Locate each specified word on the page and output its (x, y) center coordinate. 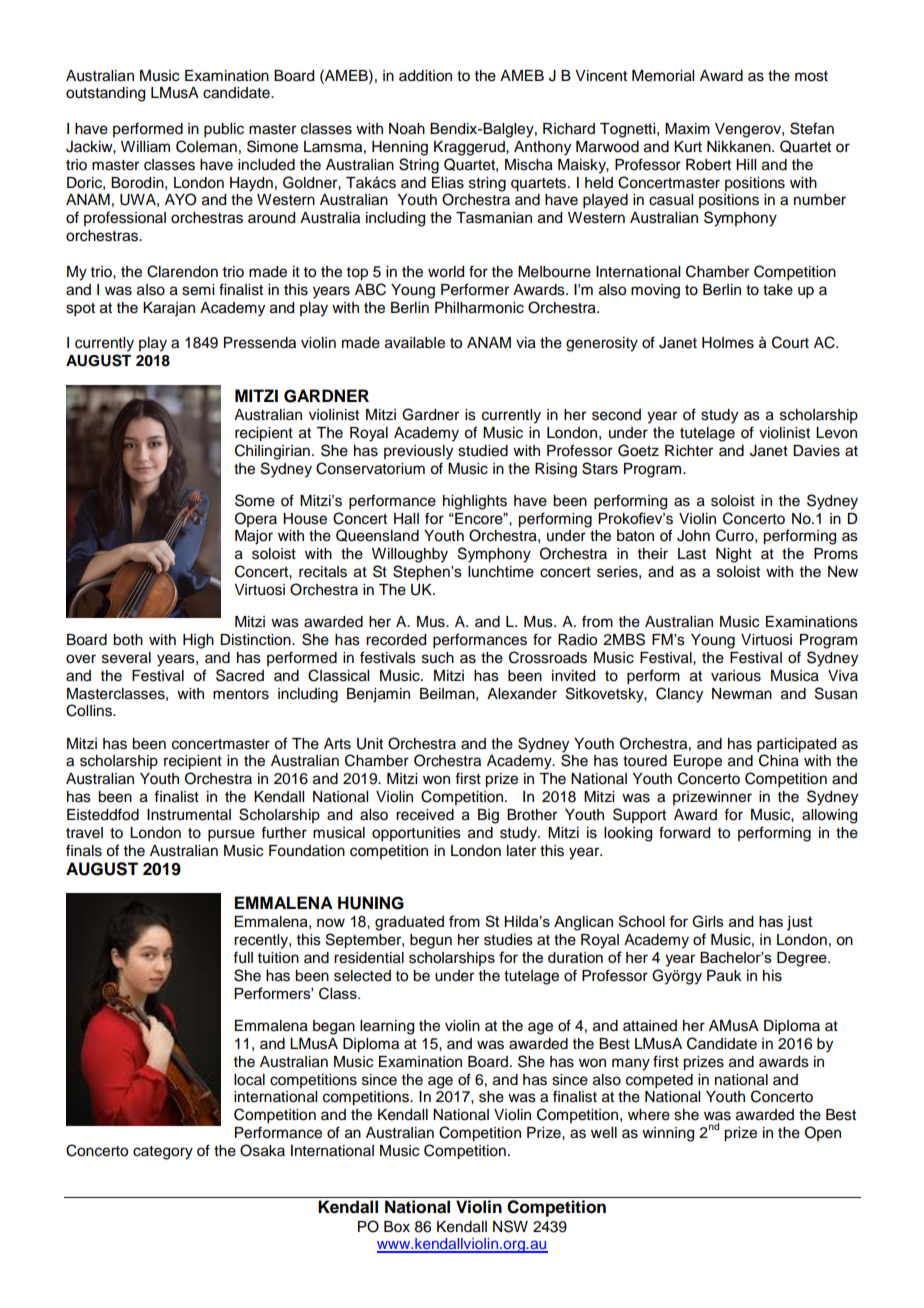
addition (425, 76)
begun (431, 941)
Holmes (728, 343)
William (145, 146)
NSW (510, 1226)
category (163, 1153)
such (438, 658)
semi (198, 290)
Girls (708, 921)
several (126, 658)
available (415, 343)
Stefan (812, 128)
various (736, 676)
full (243, 957)
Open (823, 1133)
